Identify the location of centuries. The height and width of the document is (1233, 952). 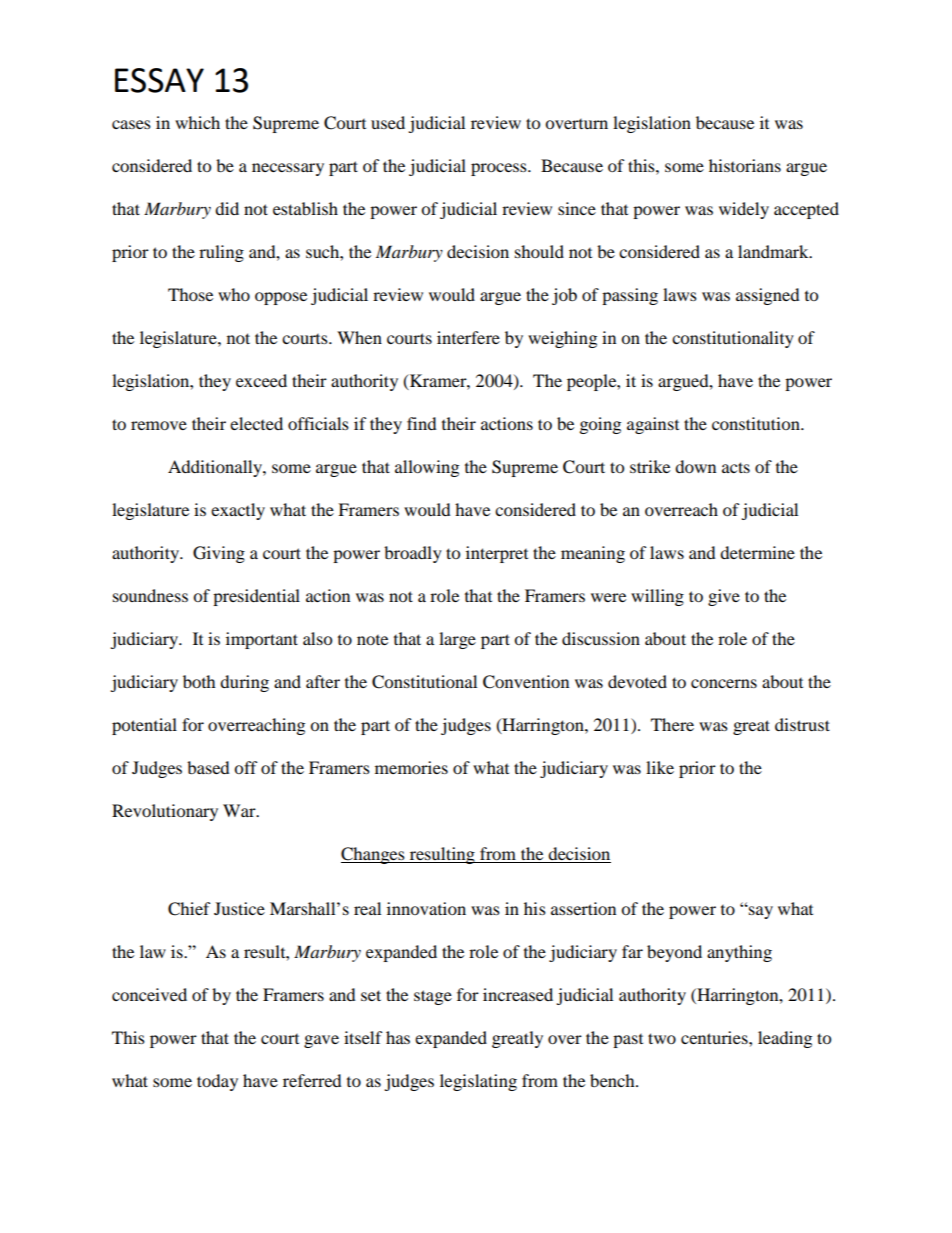
(715, 1037).
